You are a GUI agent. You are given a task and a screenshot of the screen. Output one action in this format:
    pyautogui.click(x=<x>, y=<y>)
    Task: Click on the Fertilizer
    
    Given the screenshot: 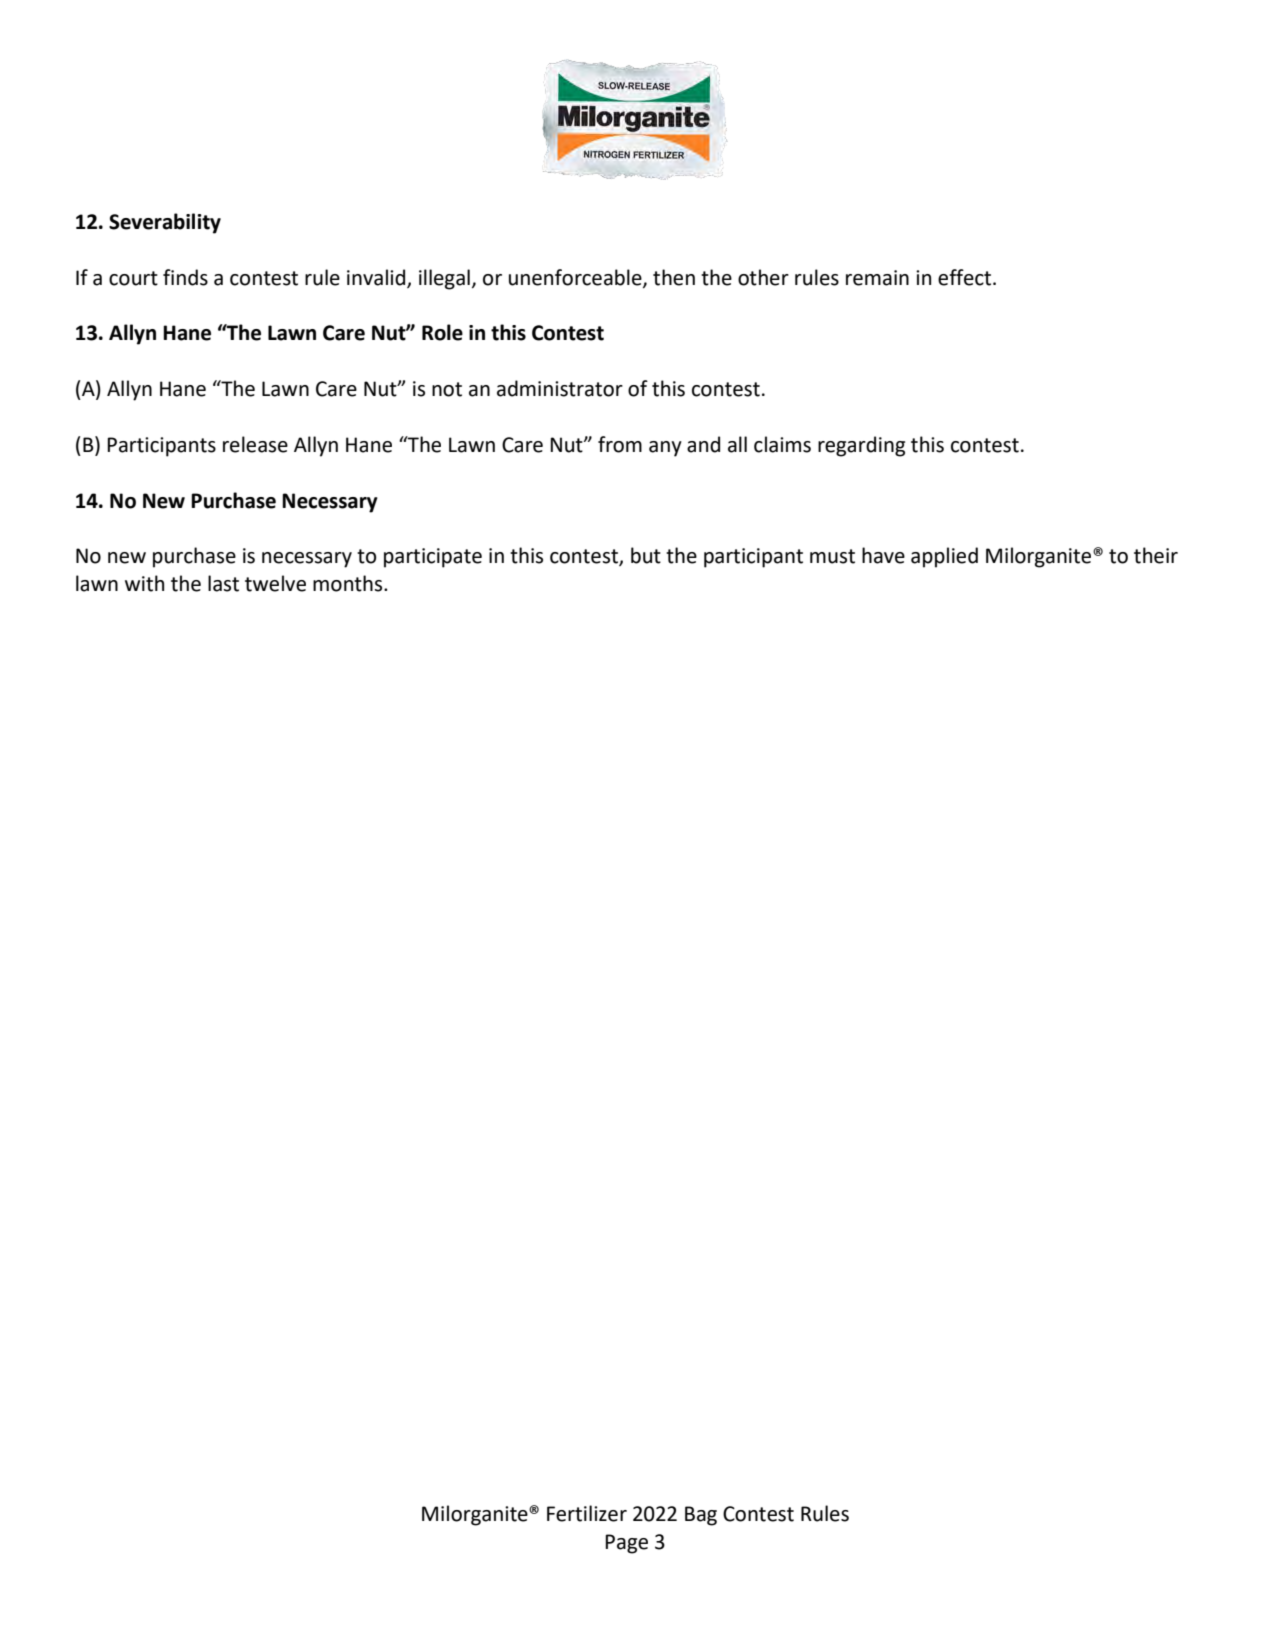 What is the action you would take?
    pyautogui.click(x=587, y=1513)
